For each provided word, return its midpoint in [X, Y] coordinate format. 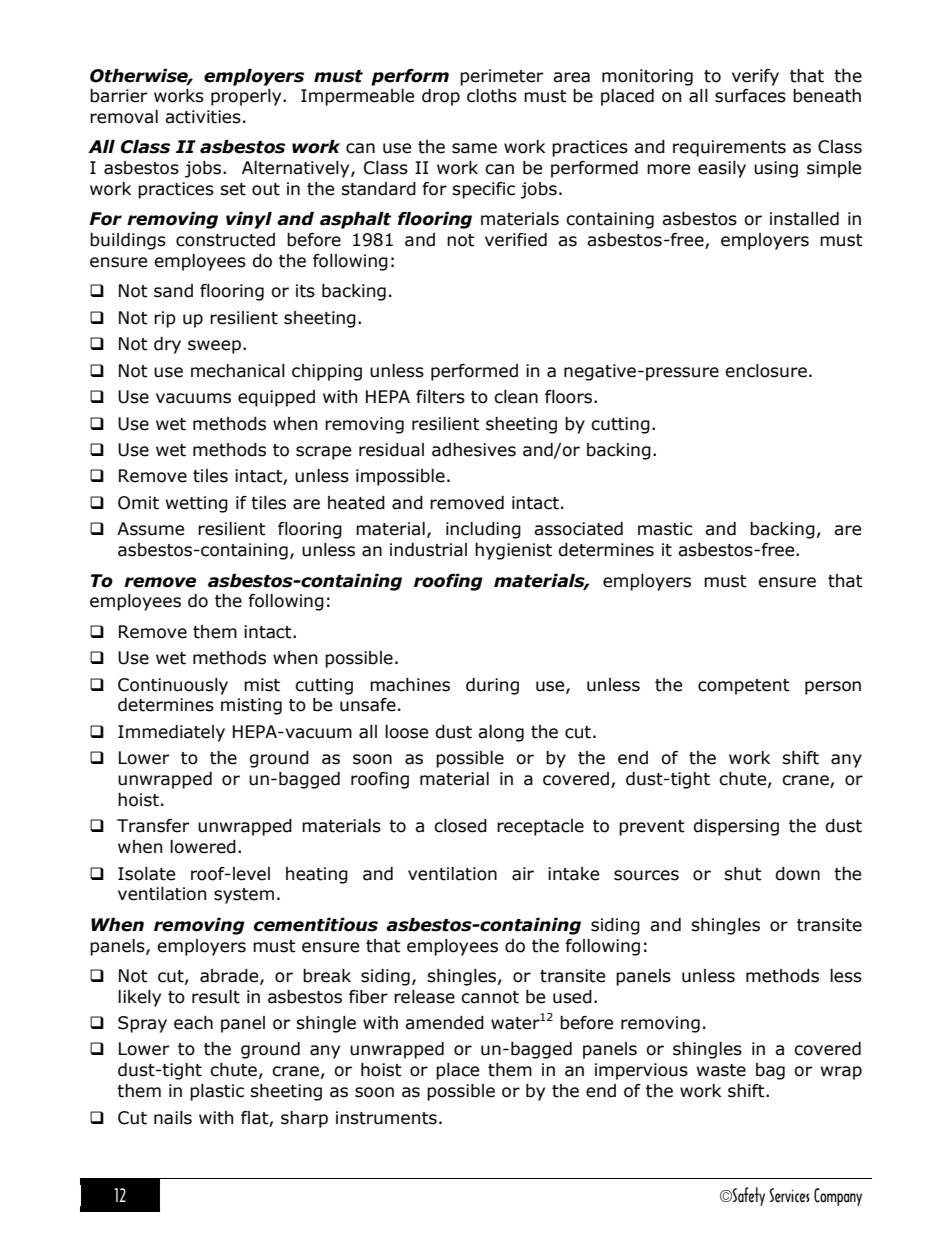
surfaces [750, 96]
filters [440, 397]
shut [743, 874]
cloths [492, 96]
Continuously [173, 686]
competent [744, 687]
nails [173, 1118]
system [244, 896]
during [492, 686]
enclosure [766, 371]
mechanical [238, 371]
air [523, 874]
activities [203, 117]
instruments [386, 1118]
